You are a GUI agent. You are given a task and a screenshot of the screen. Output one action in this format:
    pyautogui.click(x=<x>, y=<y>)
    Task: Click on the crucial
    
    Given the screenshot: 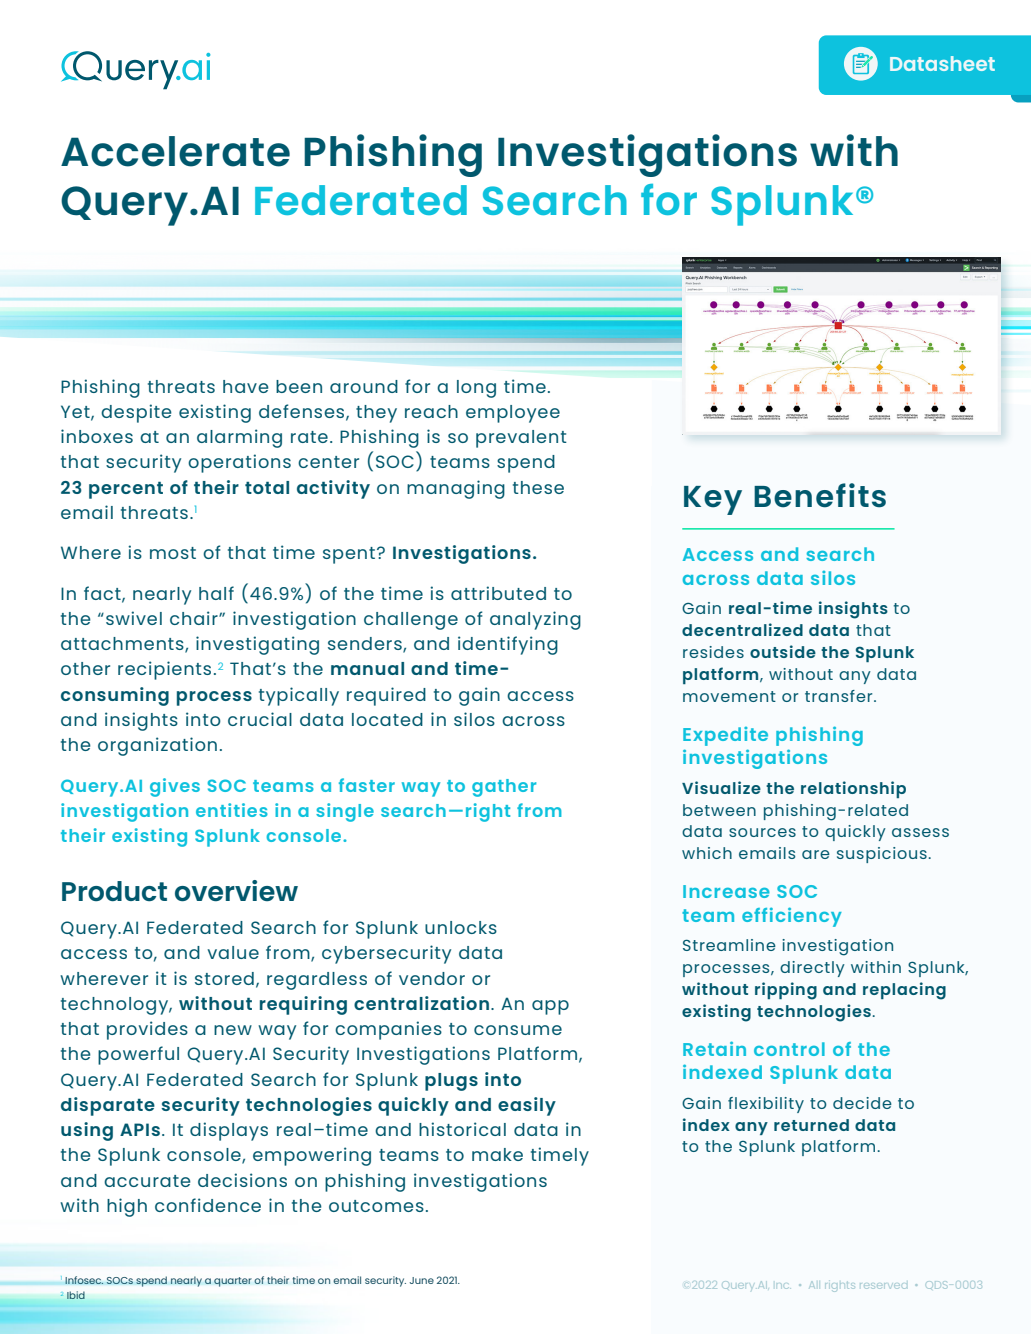 What is the action you would take?
    pyautogui.click(x=260, y=719)
